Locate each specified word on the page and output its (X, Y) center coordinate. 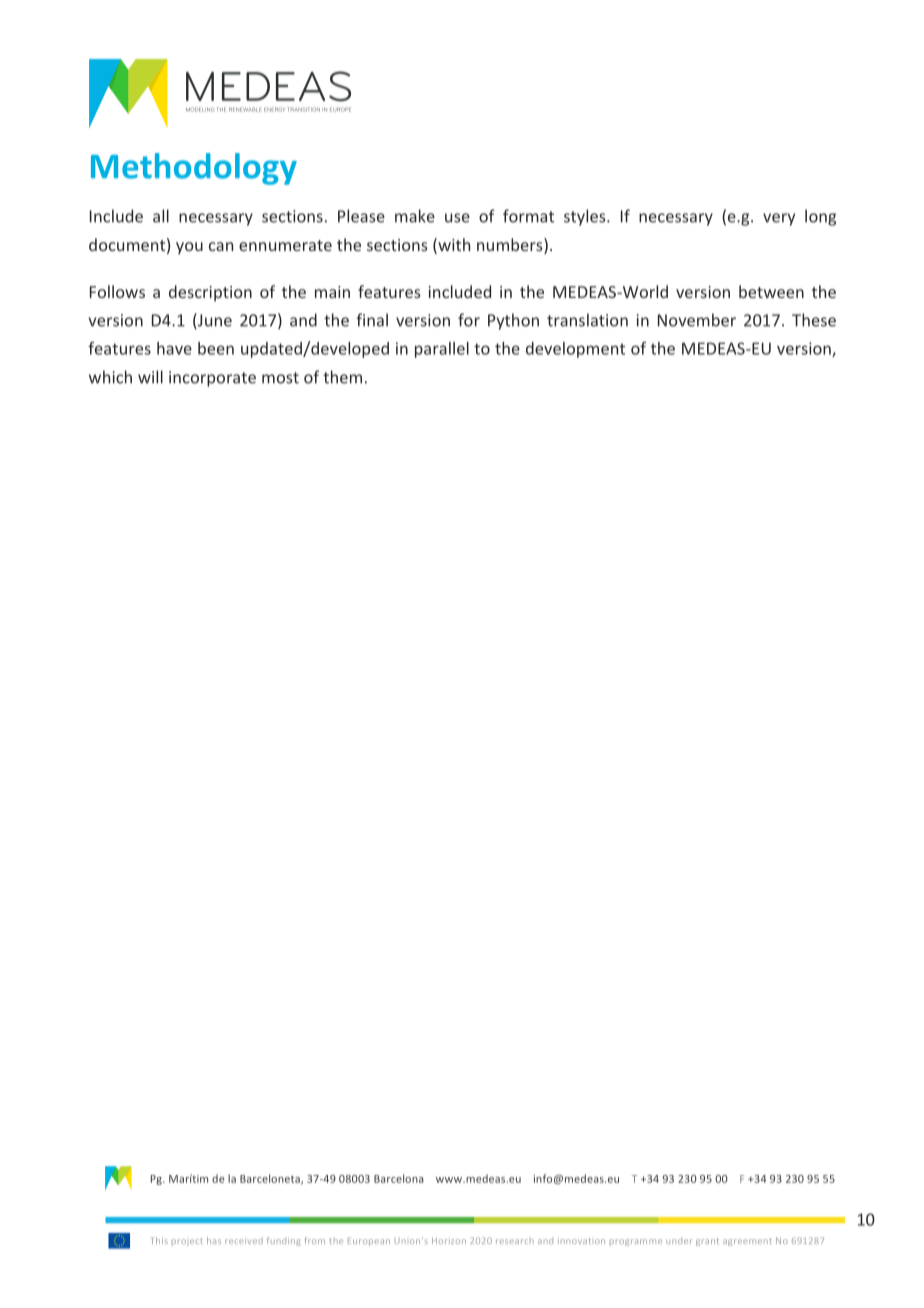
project (187, 1242)
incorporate (212, 379)
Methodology (194, 169)
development (575, 350)
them (342, 377)
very (779, 219)
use (457, 218)
